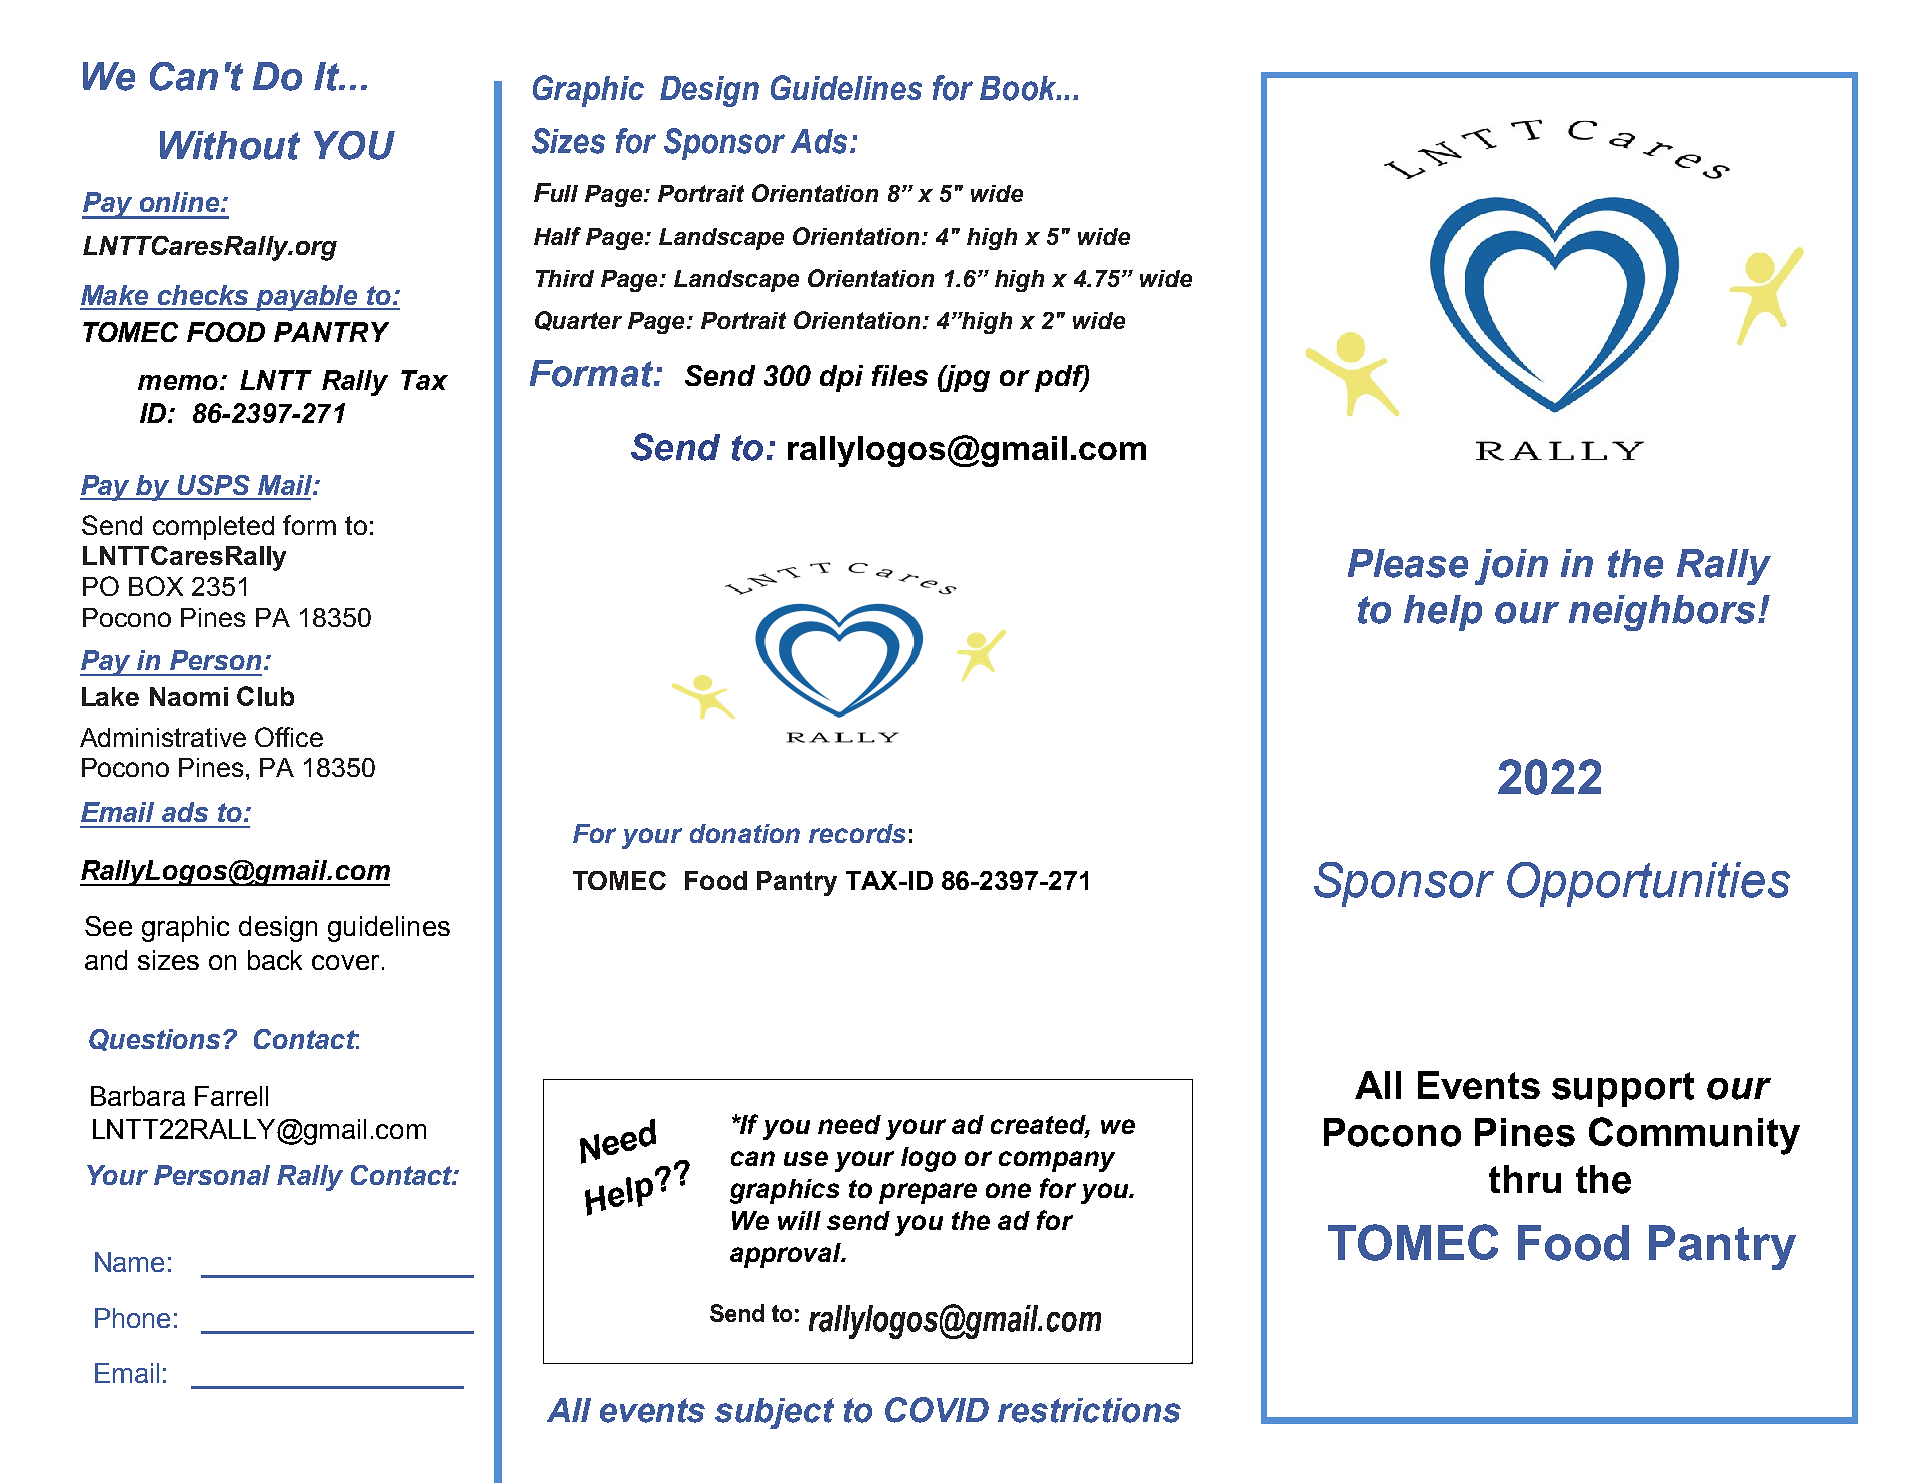 This screenshot has width=1919, height=1483. What do you see at coordinates (132, 1318) in the screenshot?
I see `Phone` at bounding box center [132, 1318].
